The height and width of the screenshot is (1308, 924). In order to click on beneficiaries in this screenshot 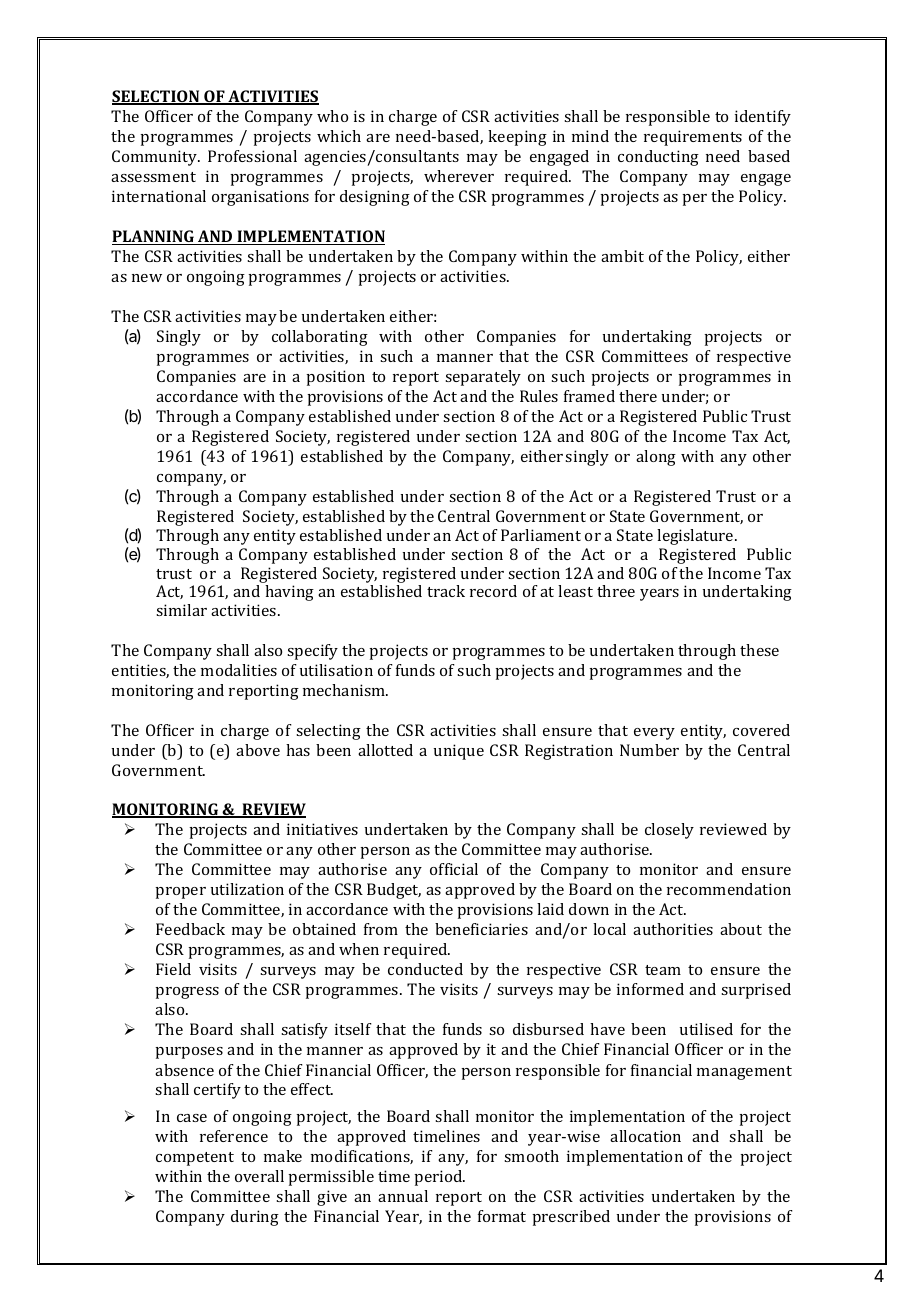, I will do `click(481, 929)`.
